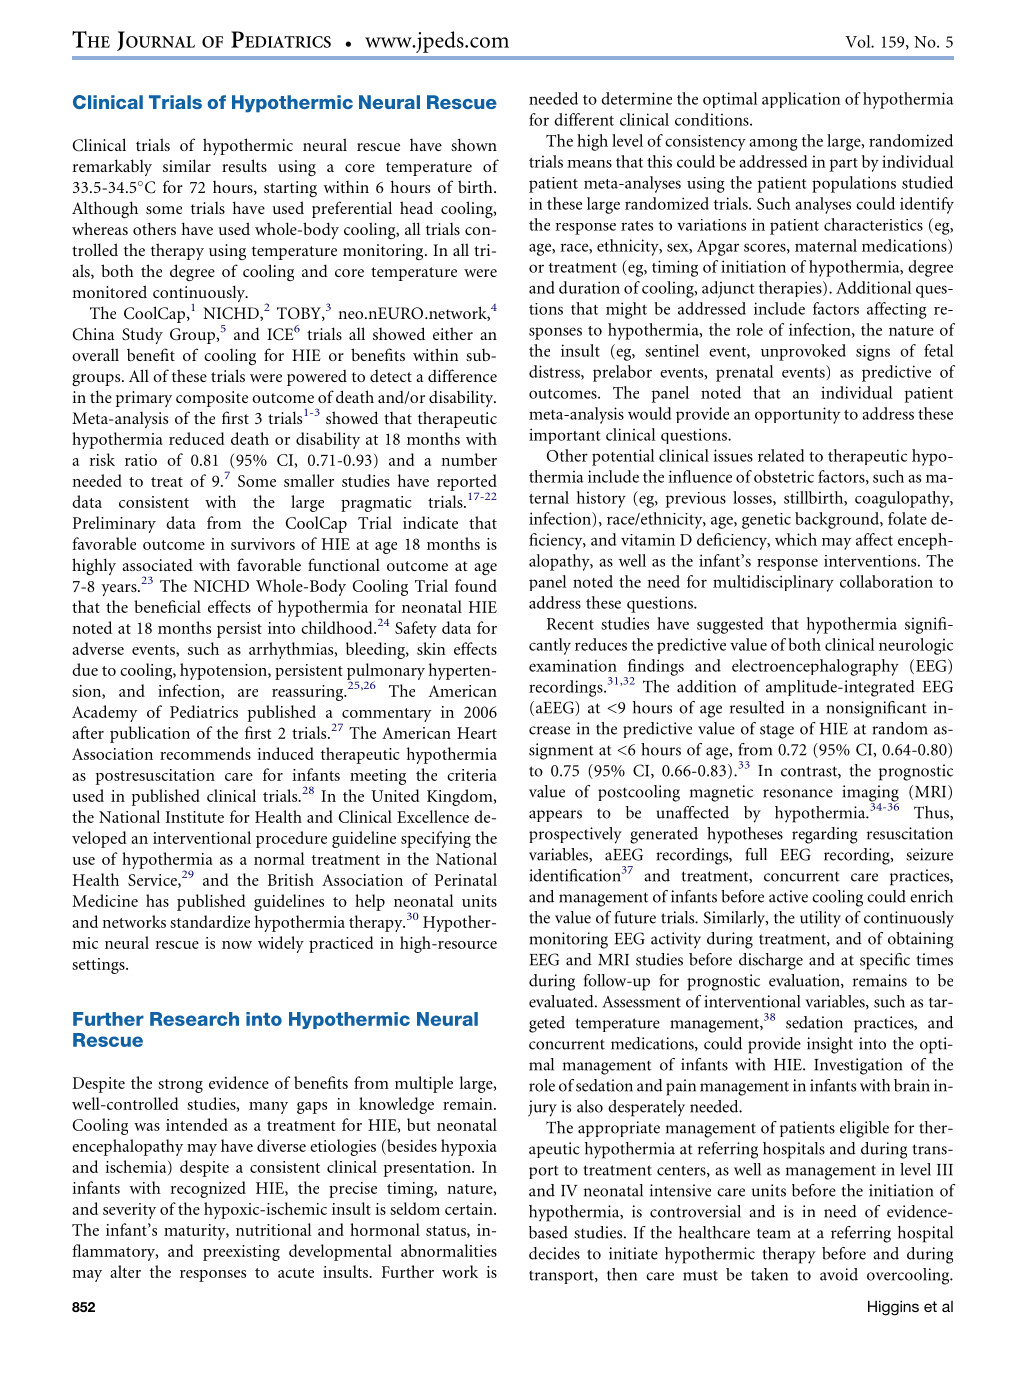  What do you see at coordinates (241, 1253) in the image?
I see `preexisting` at bounding box center [241, 1253].
